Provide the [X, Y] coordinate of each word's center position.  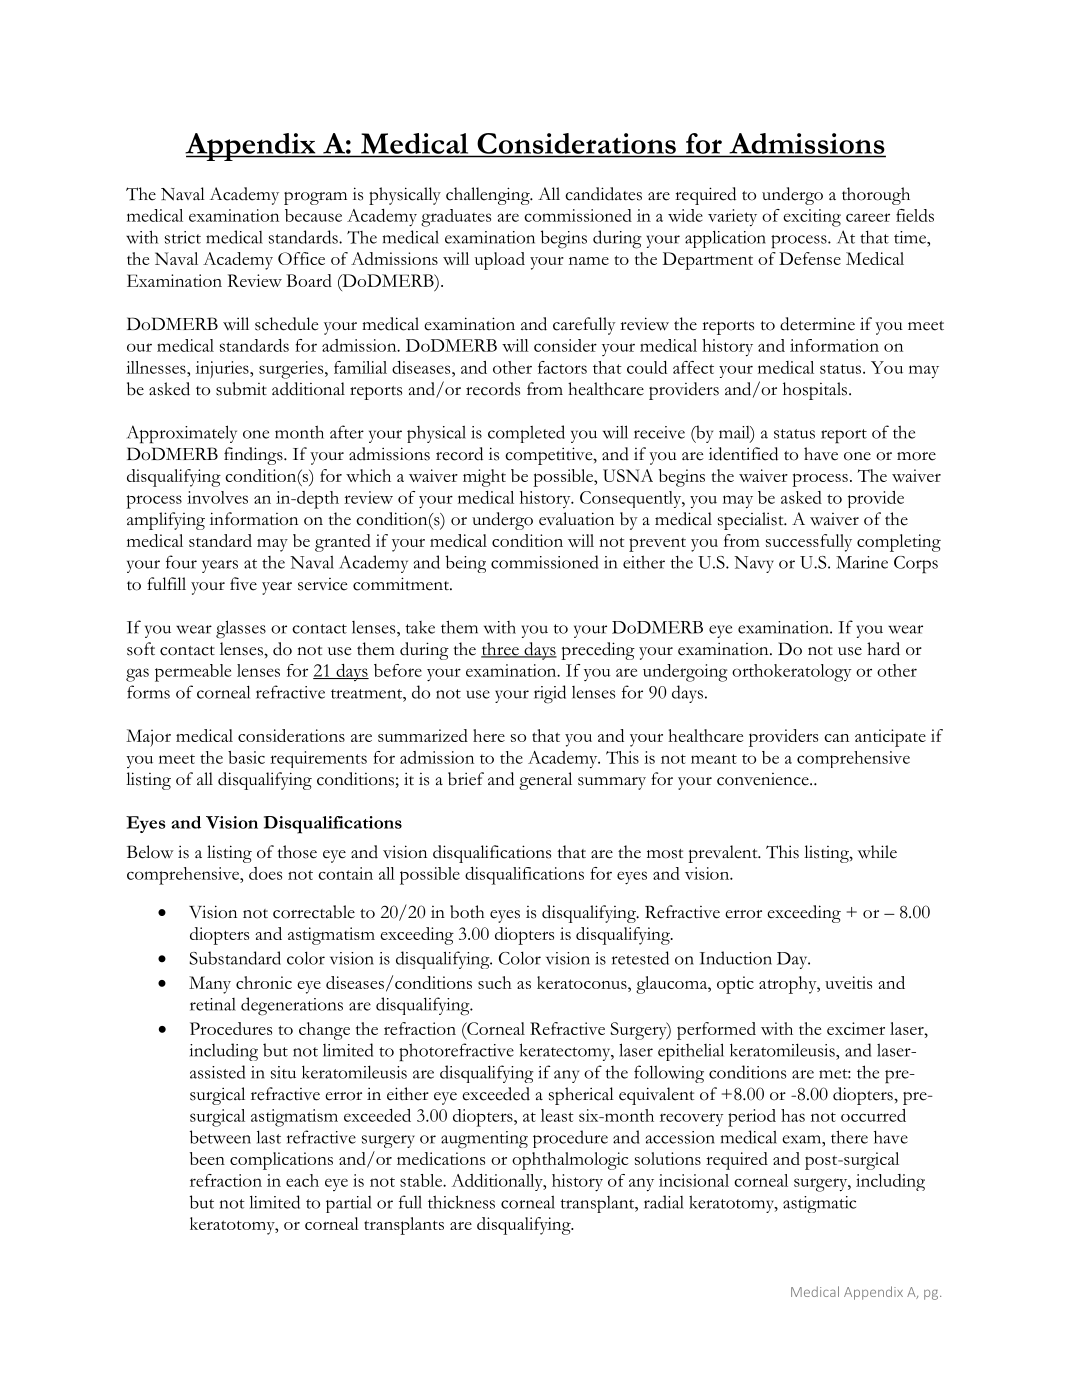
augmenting [484, 1140]
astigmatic [819, 1204]
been [207, 1158]
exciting [812, 218]
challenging [489, 196]
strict [183, 237]
